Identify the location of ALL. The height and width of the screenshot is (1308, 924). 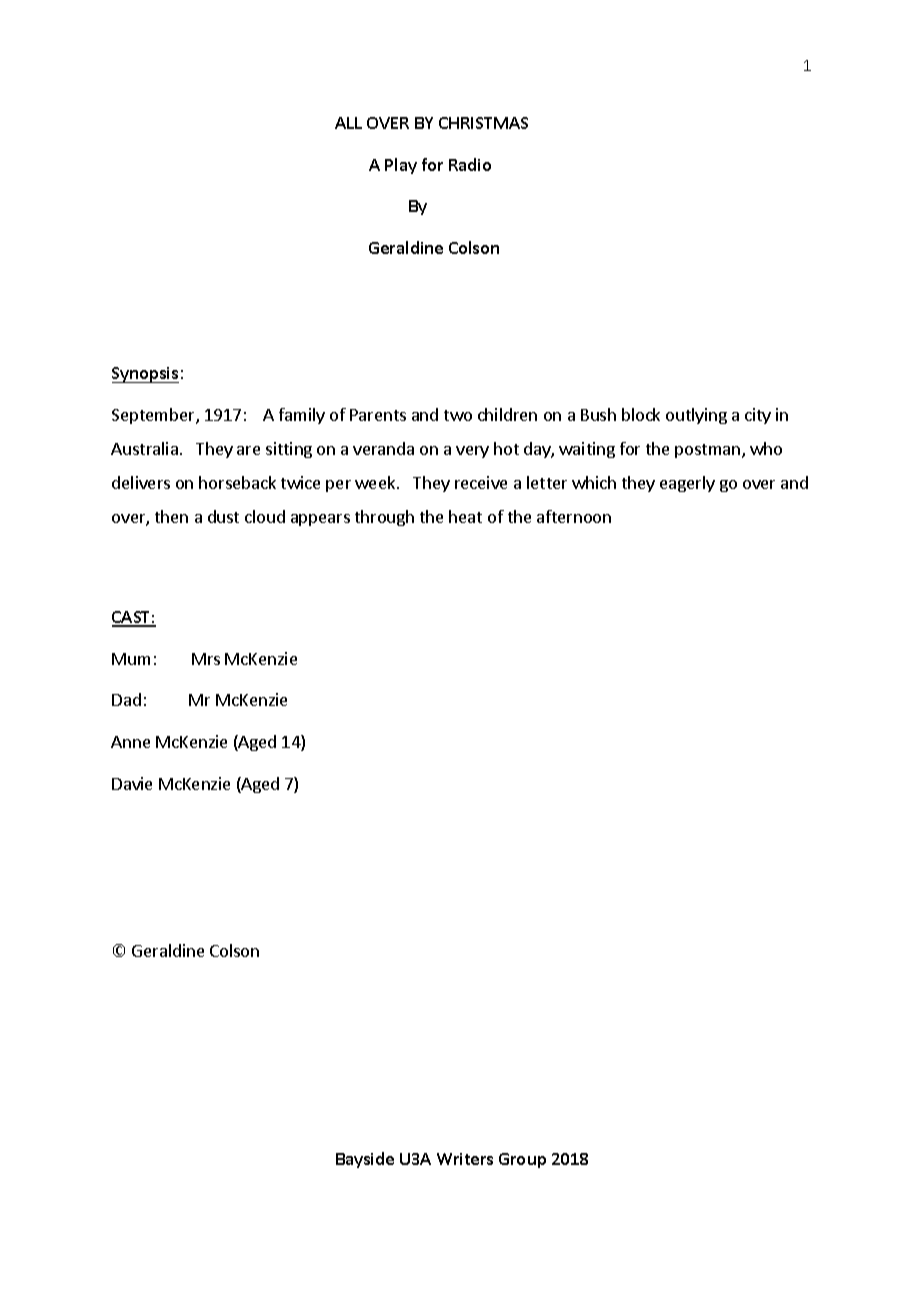
(348, 123).
